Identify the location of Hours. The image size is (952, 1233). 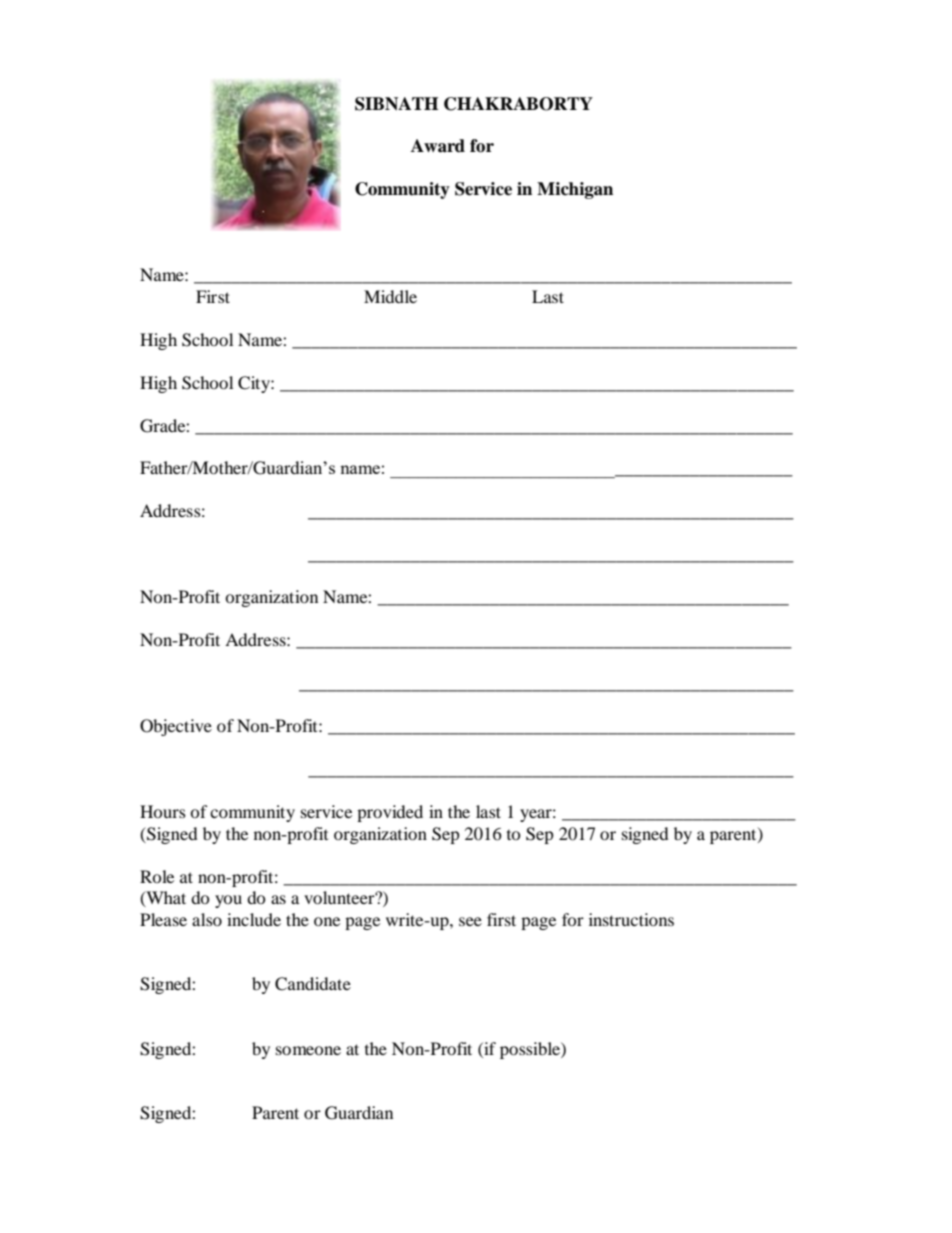
(163, 811).
